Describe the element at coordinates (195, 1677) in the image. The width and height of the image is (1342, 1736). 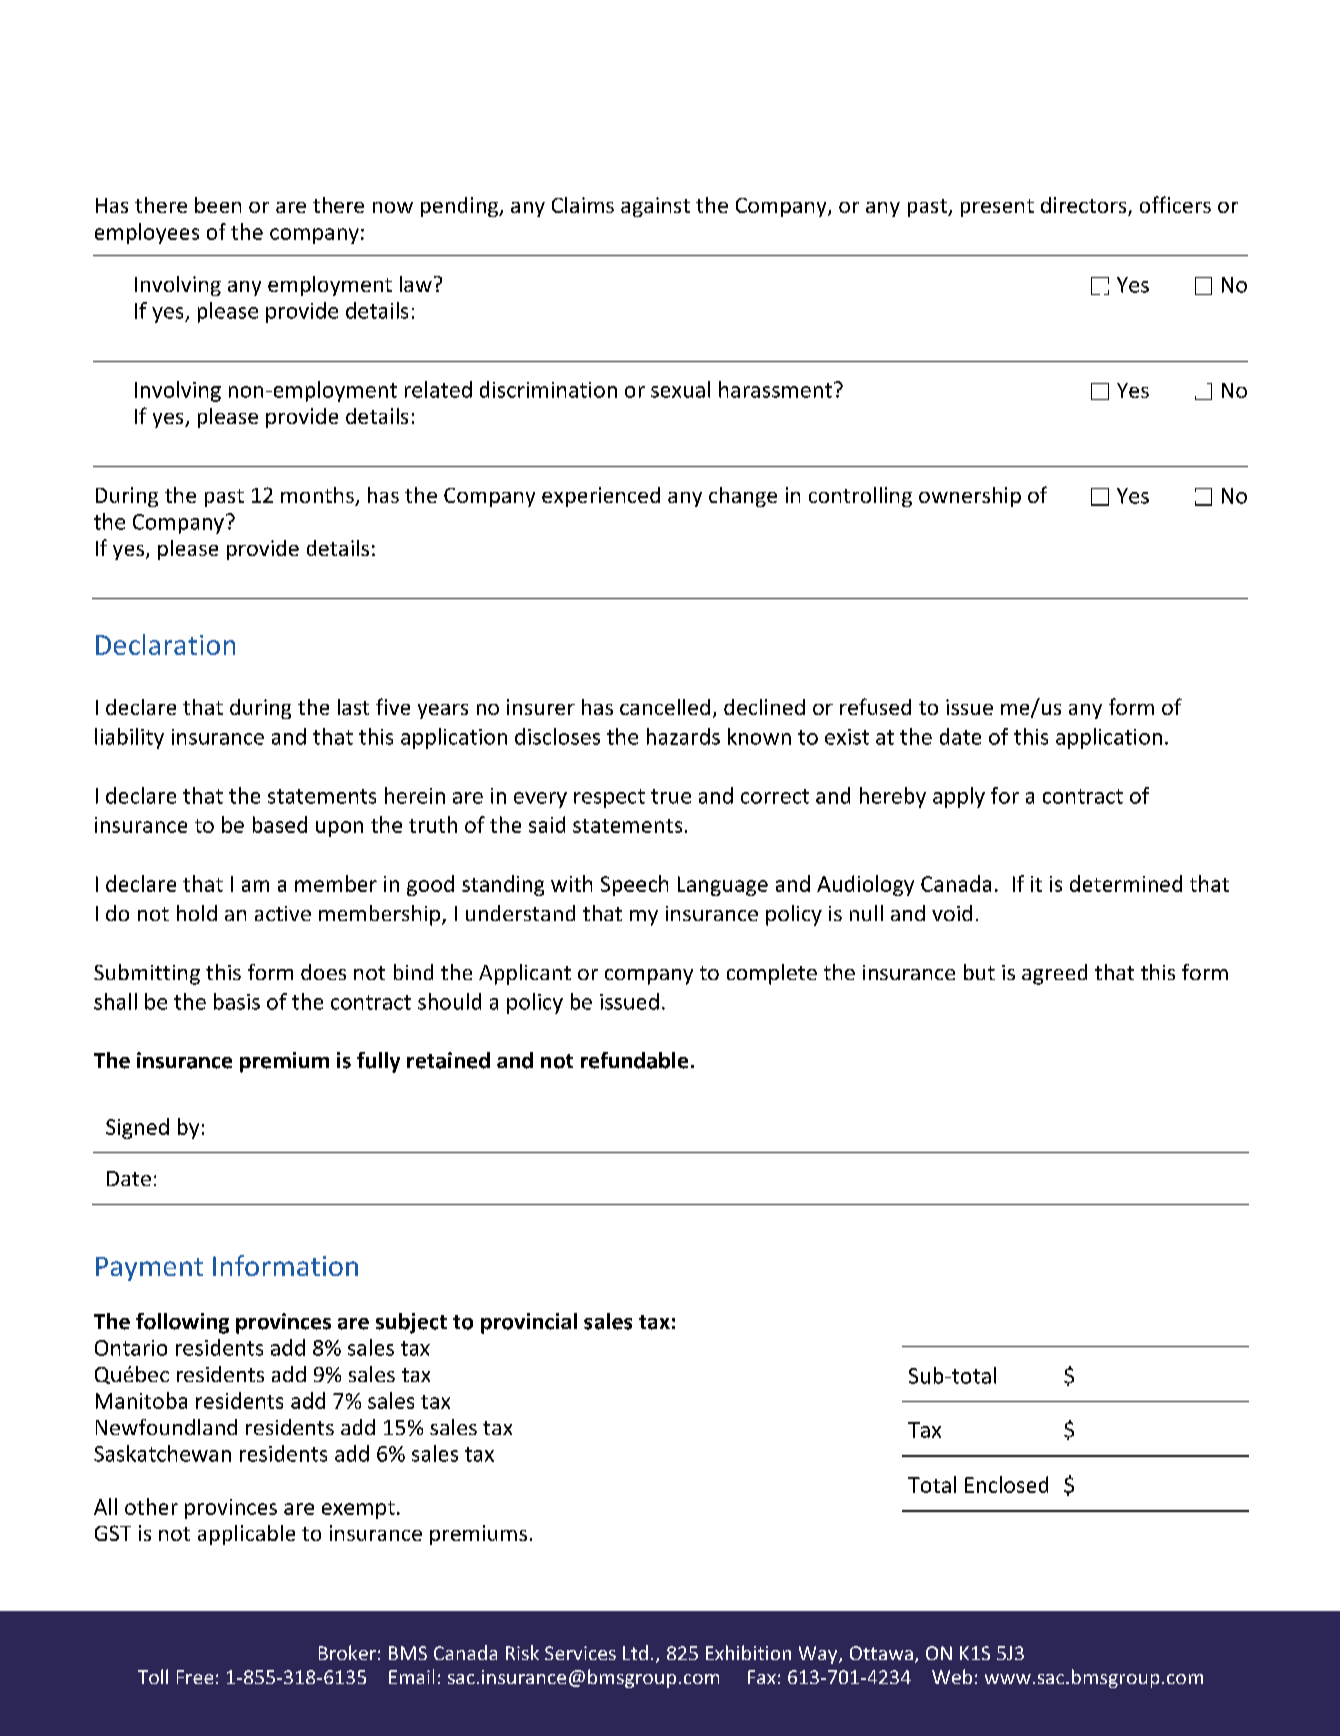
I see `Free` at that location.
